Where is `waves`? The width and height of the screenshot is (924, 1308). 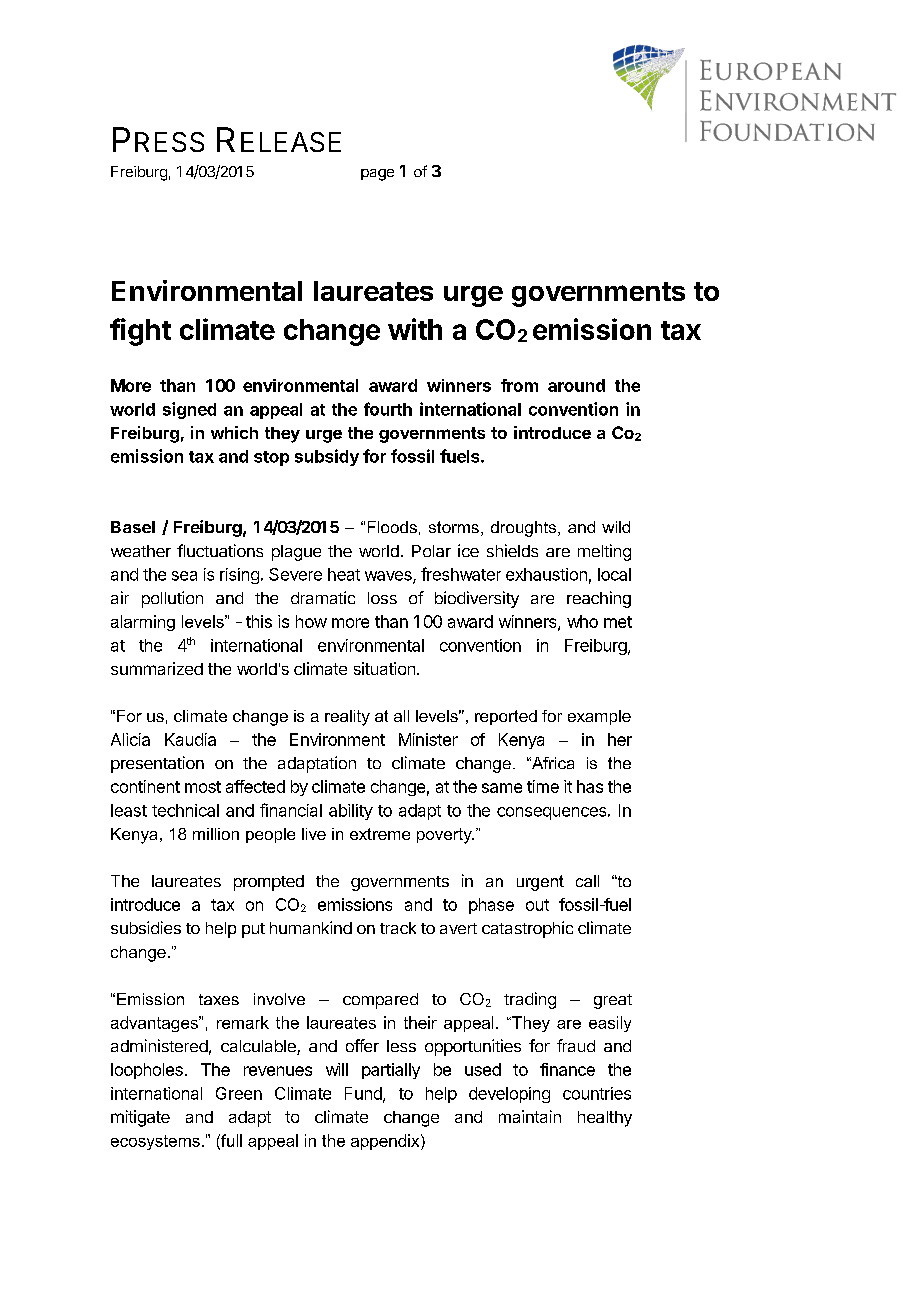 waves is located at coordinates (389, 577).
